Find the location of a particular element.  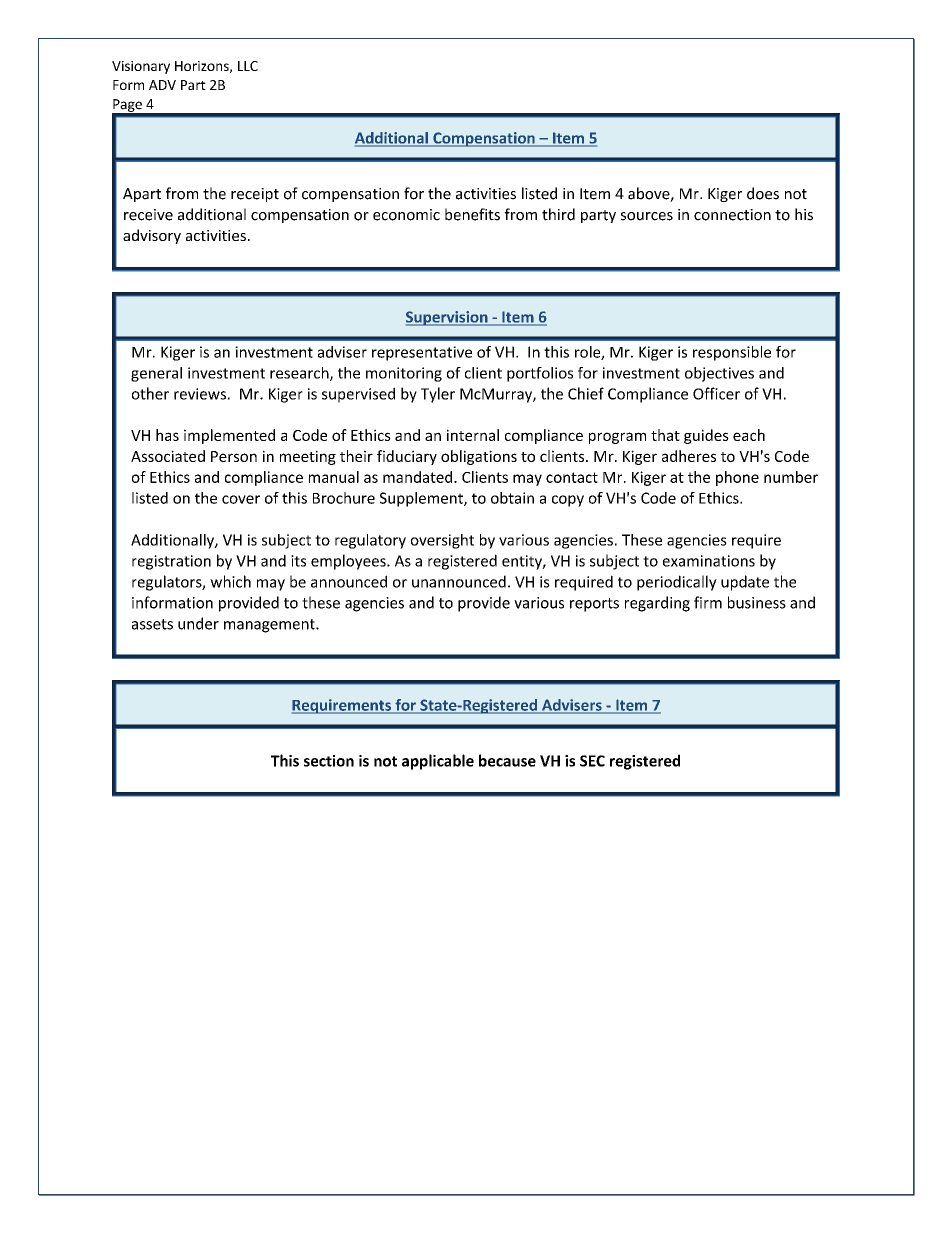

benefits is located at coordinates (472, 214).
